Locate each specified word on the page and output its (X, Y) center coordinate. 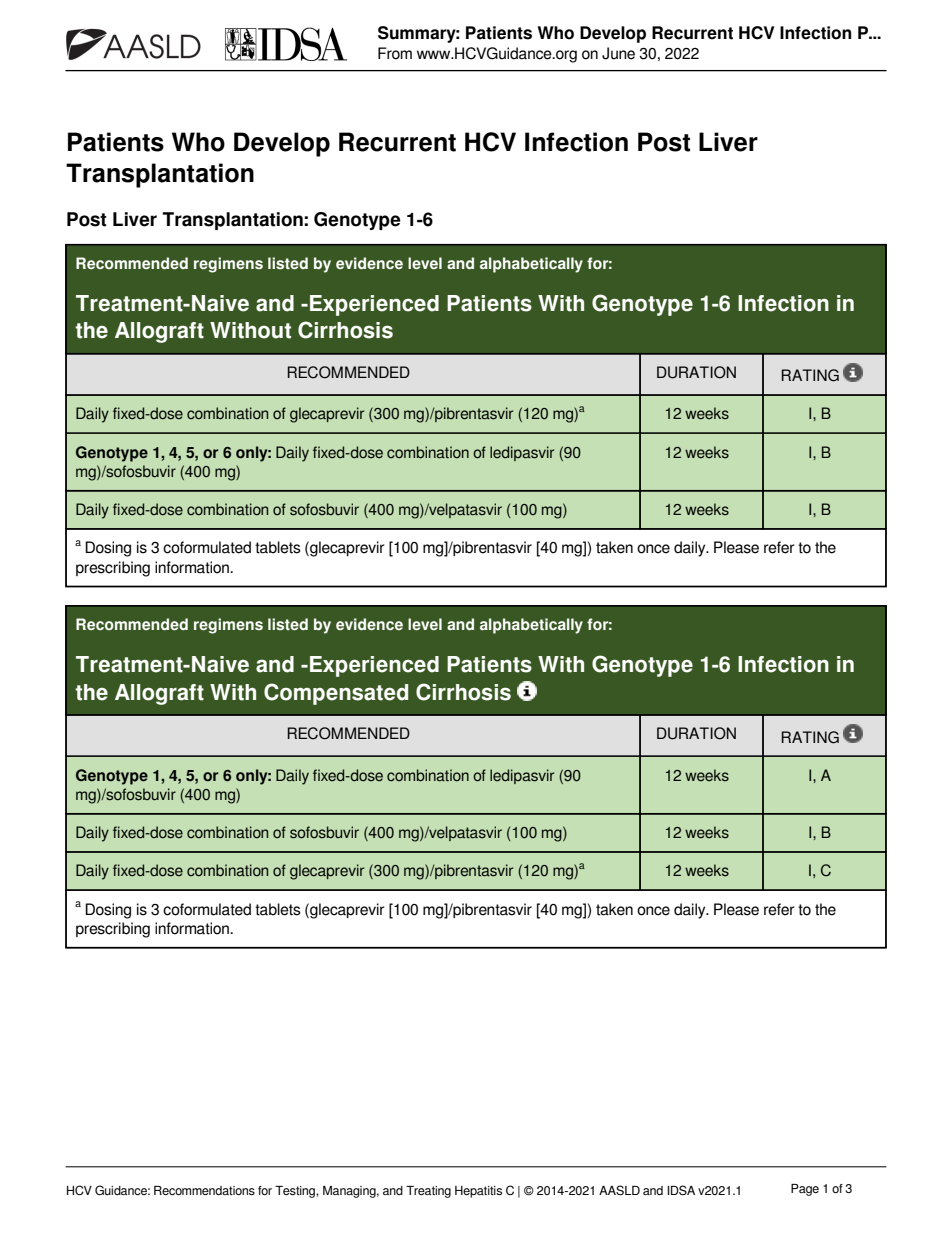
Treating (428, 1192)
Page (805, 1190)
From (395, 53)
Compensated (336, 694)
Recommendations (204, 1190)
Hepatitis (478, 1192)
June (618, 53)
